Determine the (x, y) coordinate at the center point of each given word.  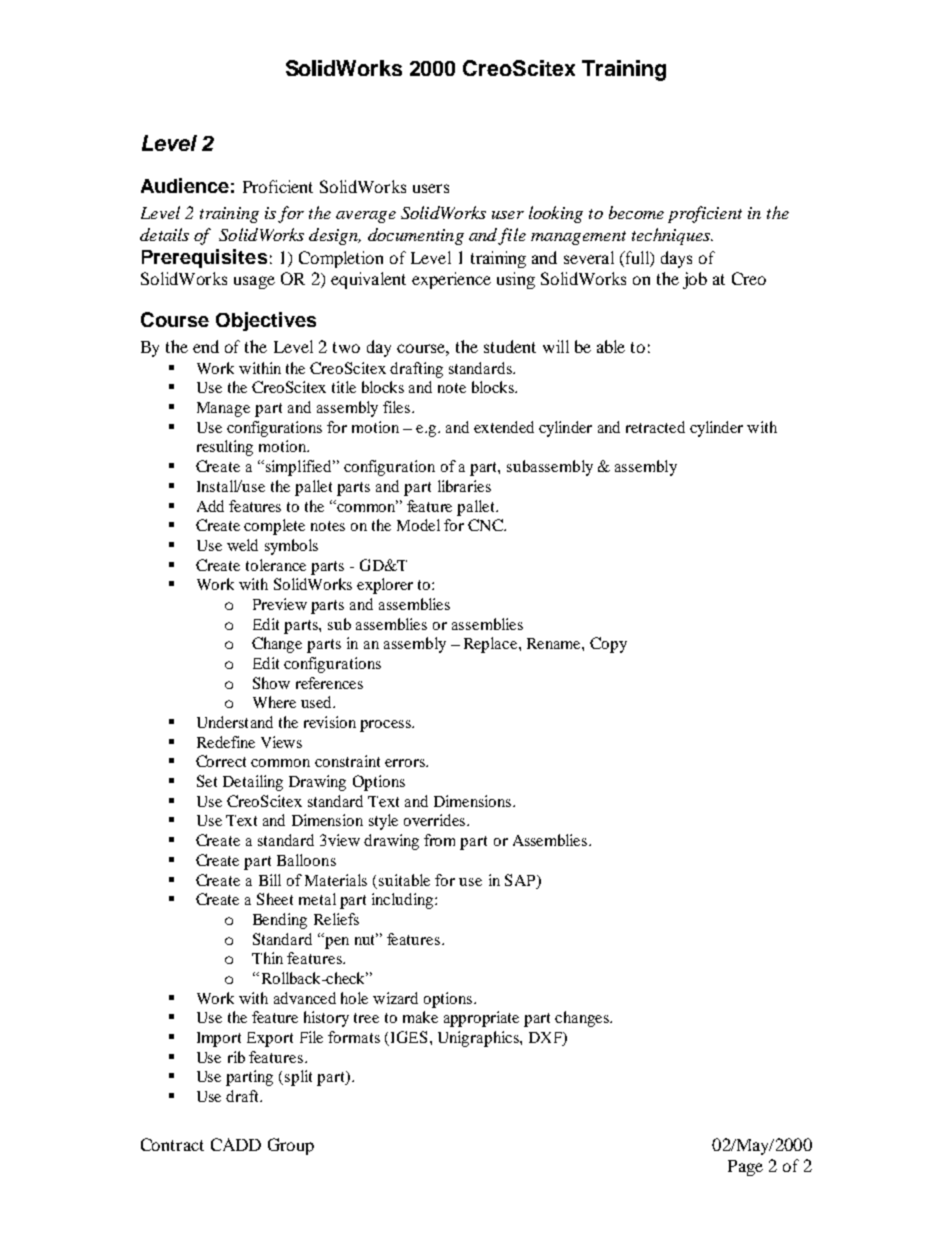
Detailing (253, 783)
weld (242, 545)
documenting (416, 236)
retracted (655, 427)
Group (291, 1146)
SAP (521, 880)
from (439, 840)
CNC (486, 525)
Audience (185, 185)
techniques (672, 236)
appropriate (481, 1019)
